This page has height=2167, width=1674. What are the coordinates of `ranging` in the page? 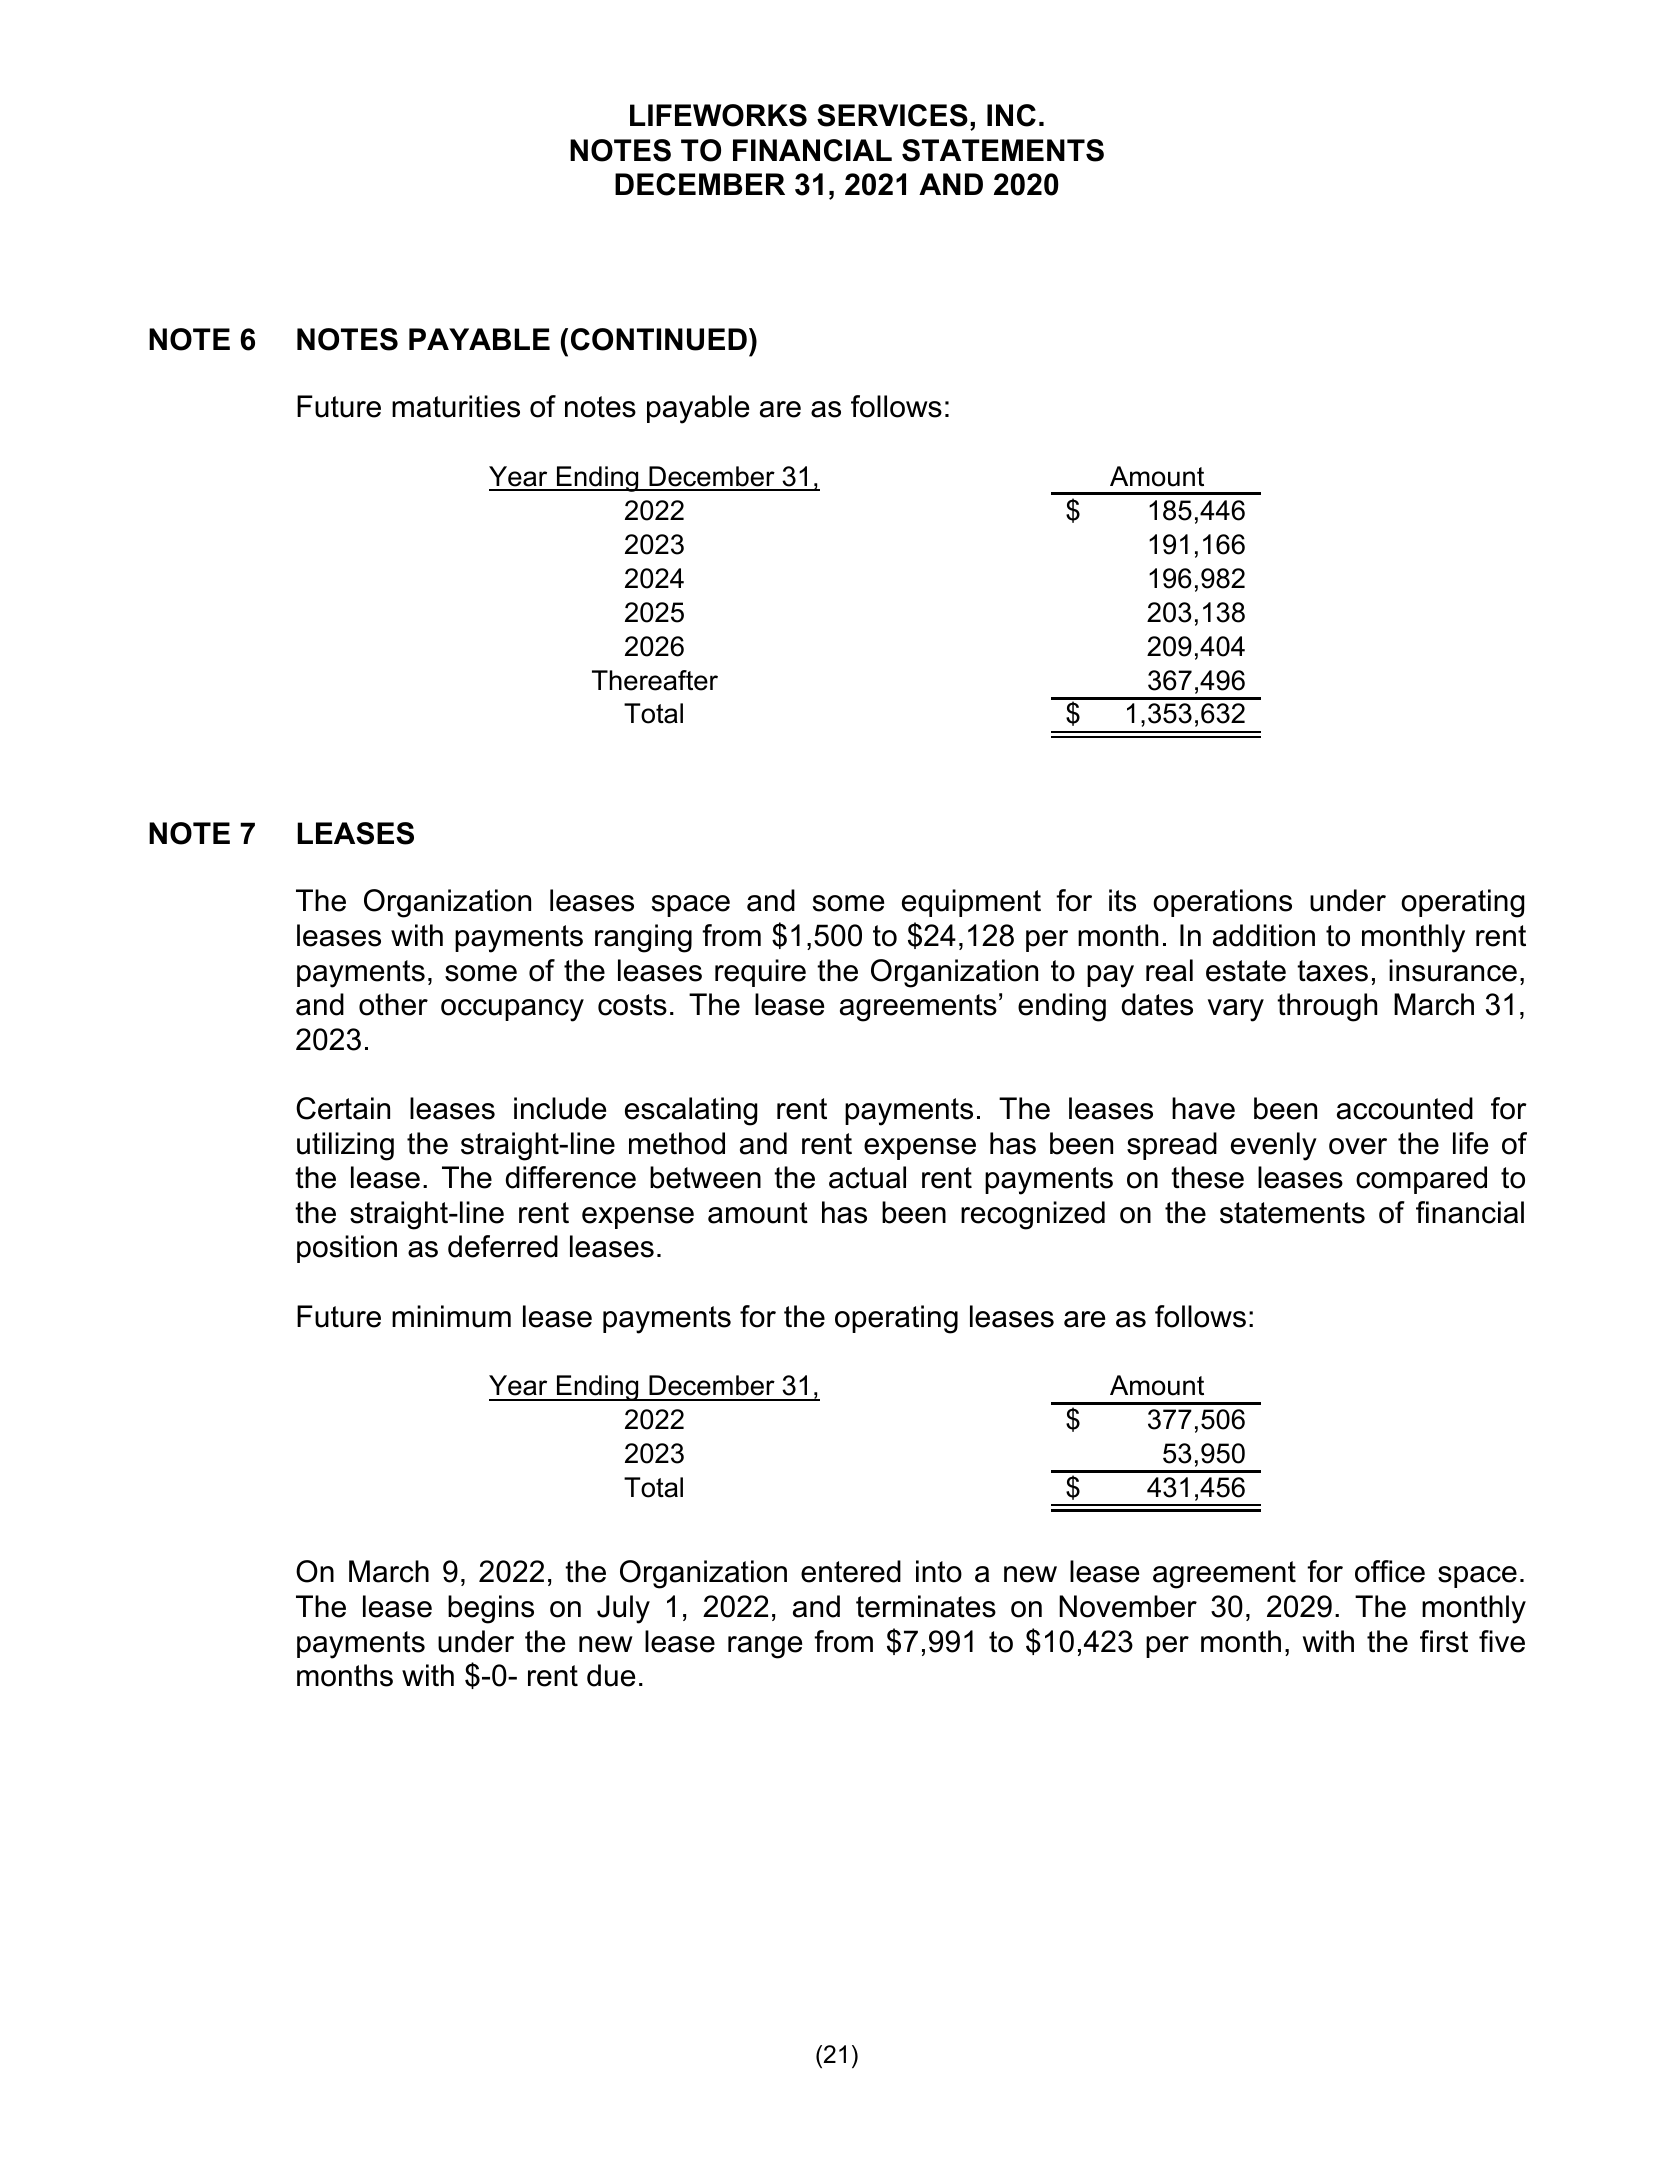 It's located at (643, 938).
